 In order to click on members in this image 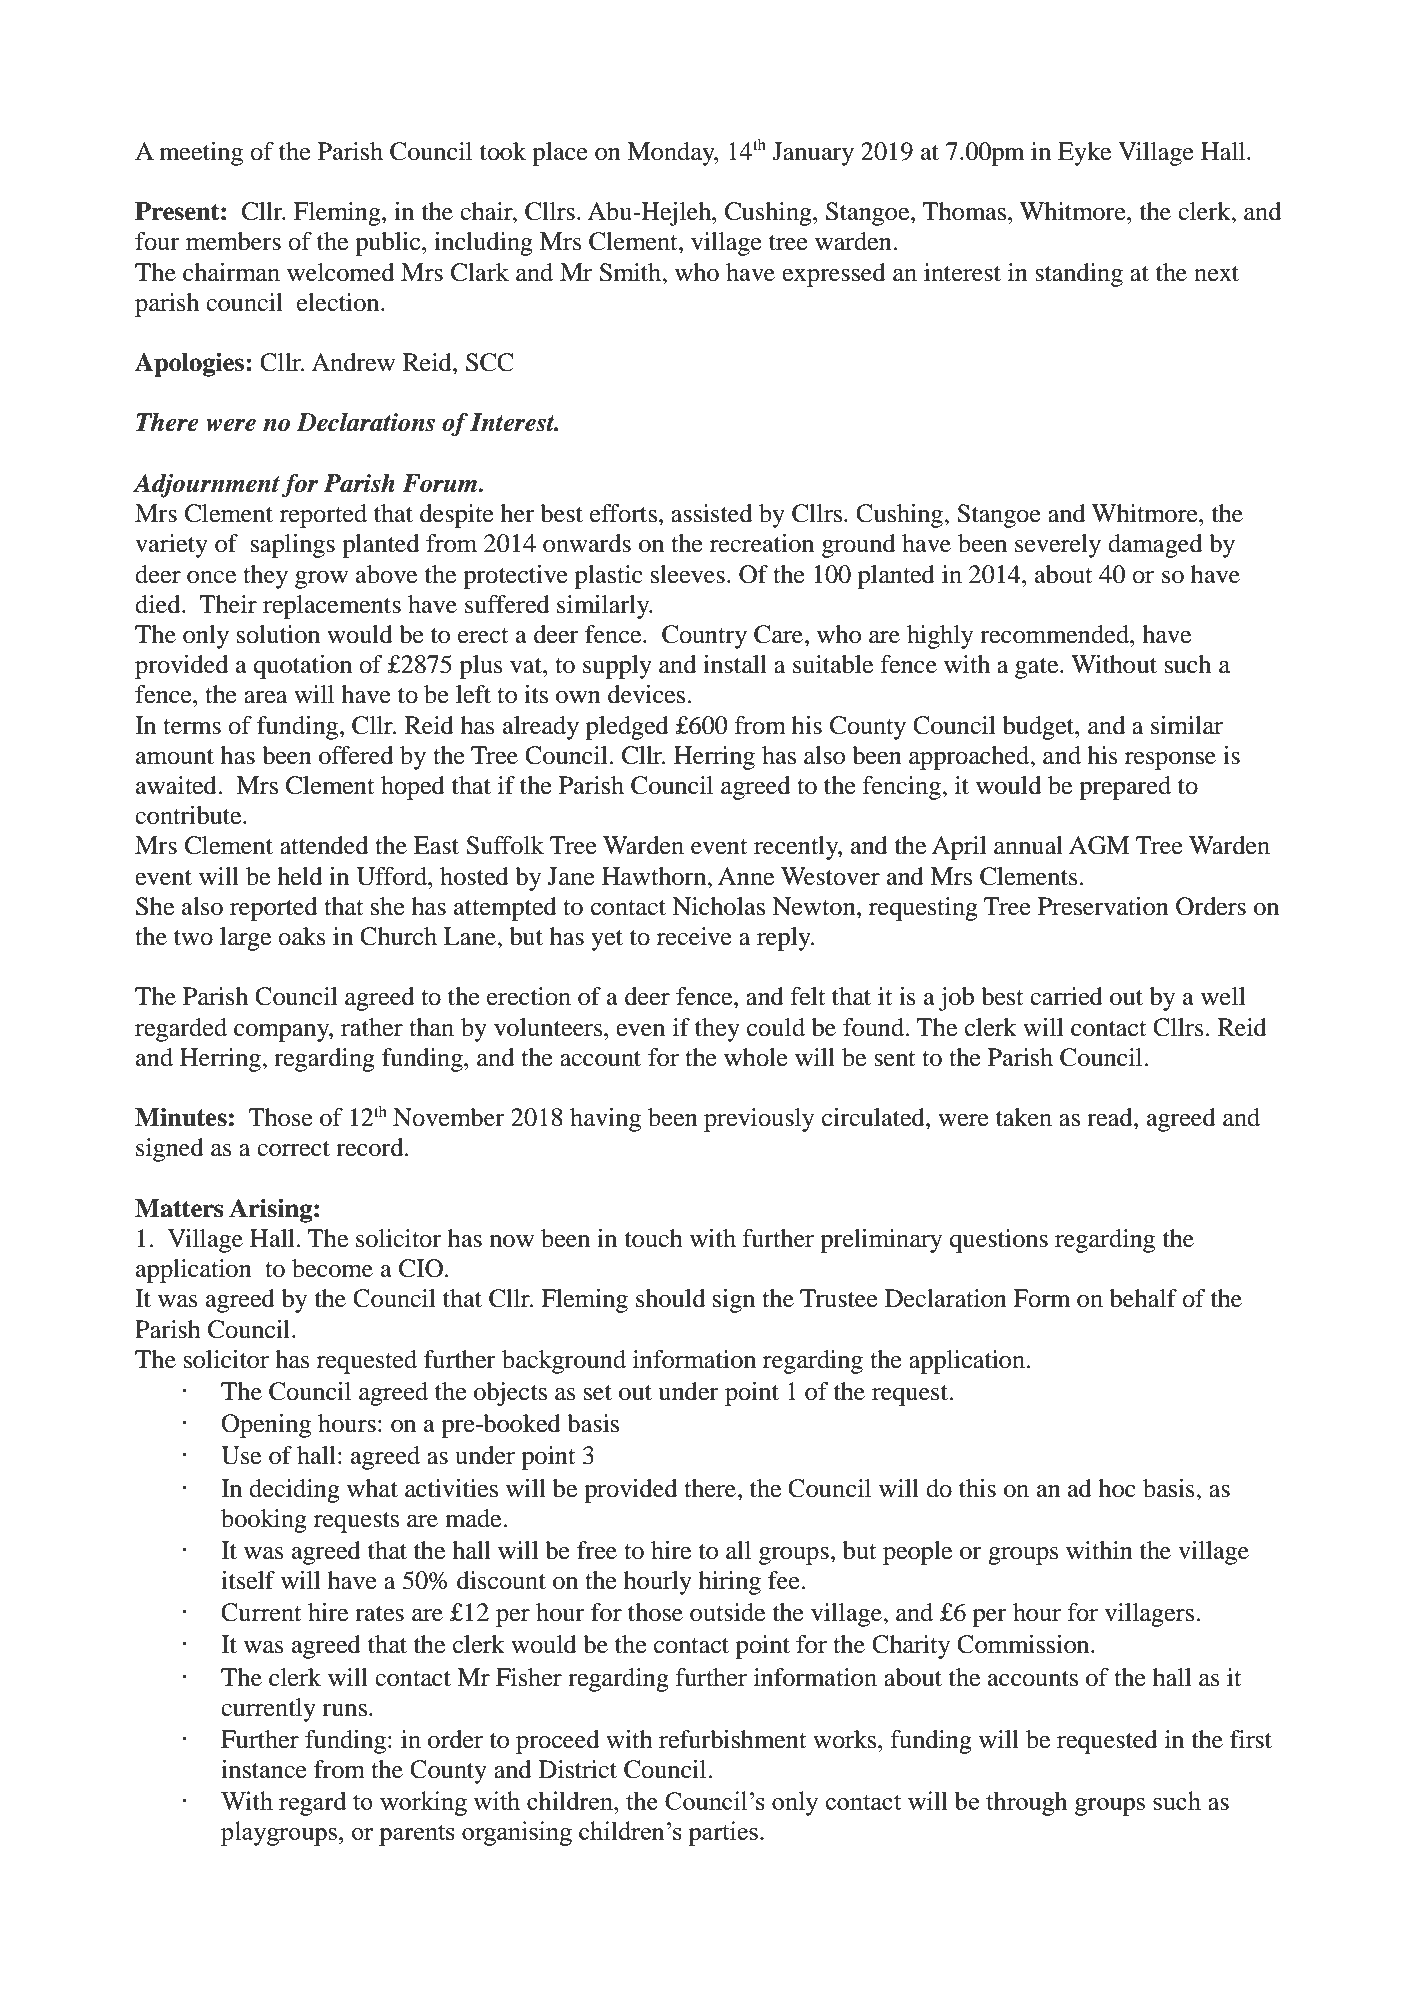, I will do `click(233, 241)`.
